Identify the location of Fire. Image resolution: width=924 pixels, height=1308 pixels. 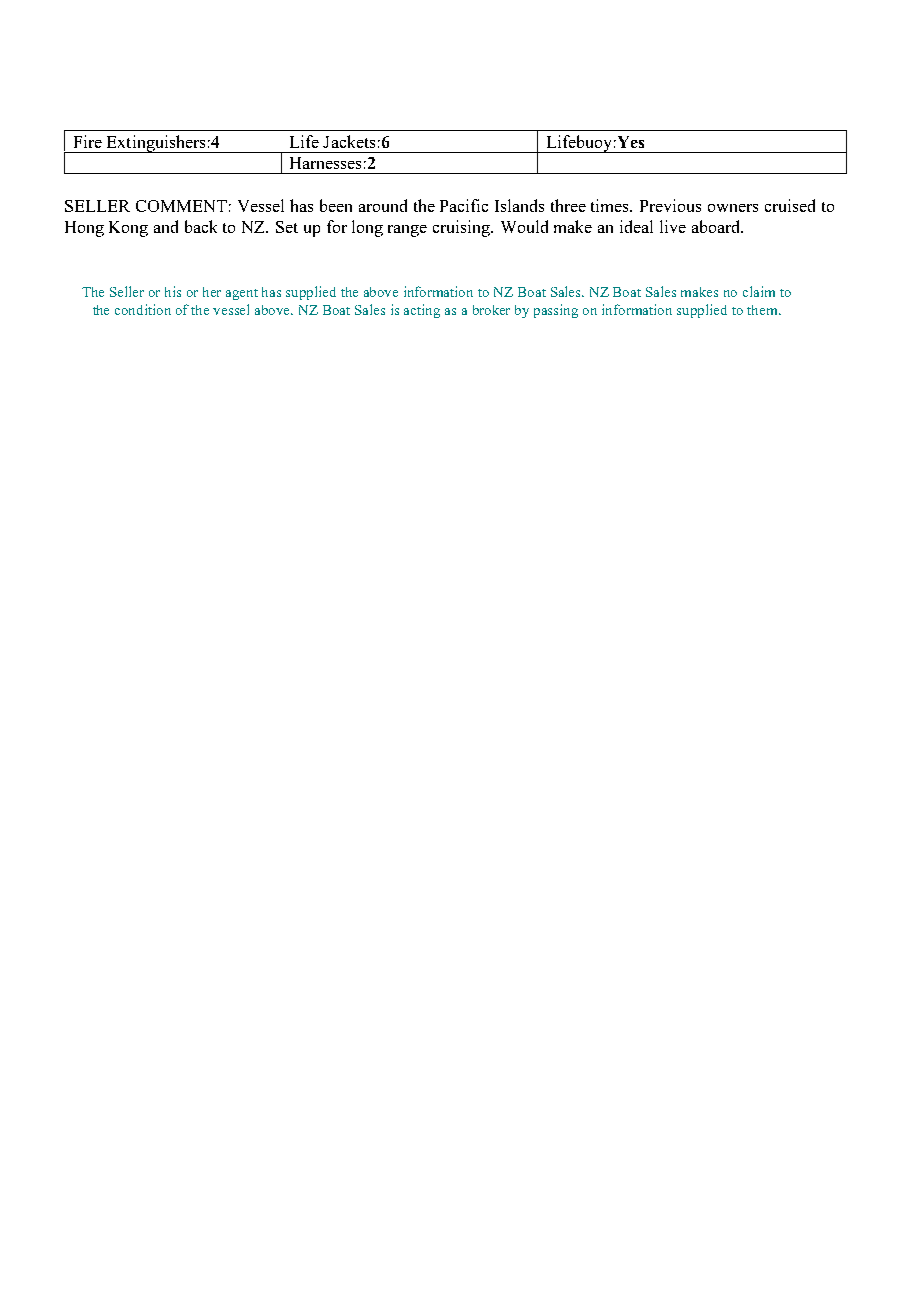
(88, 141).
